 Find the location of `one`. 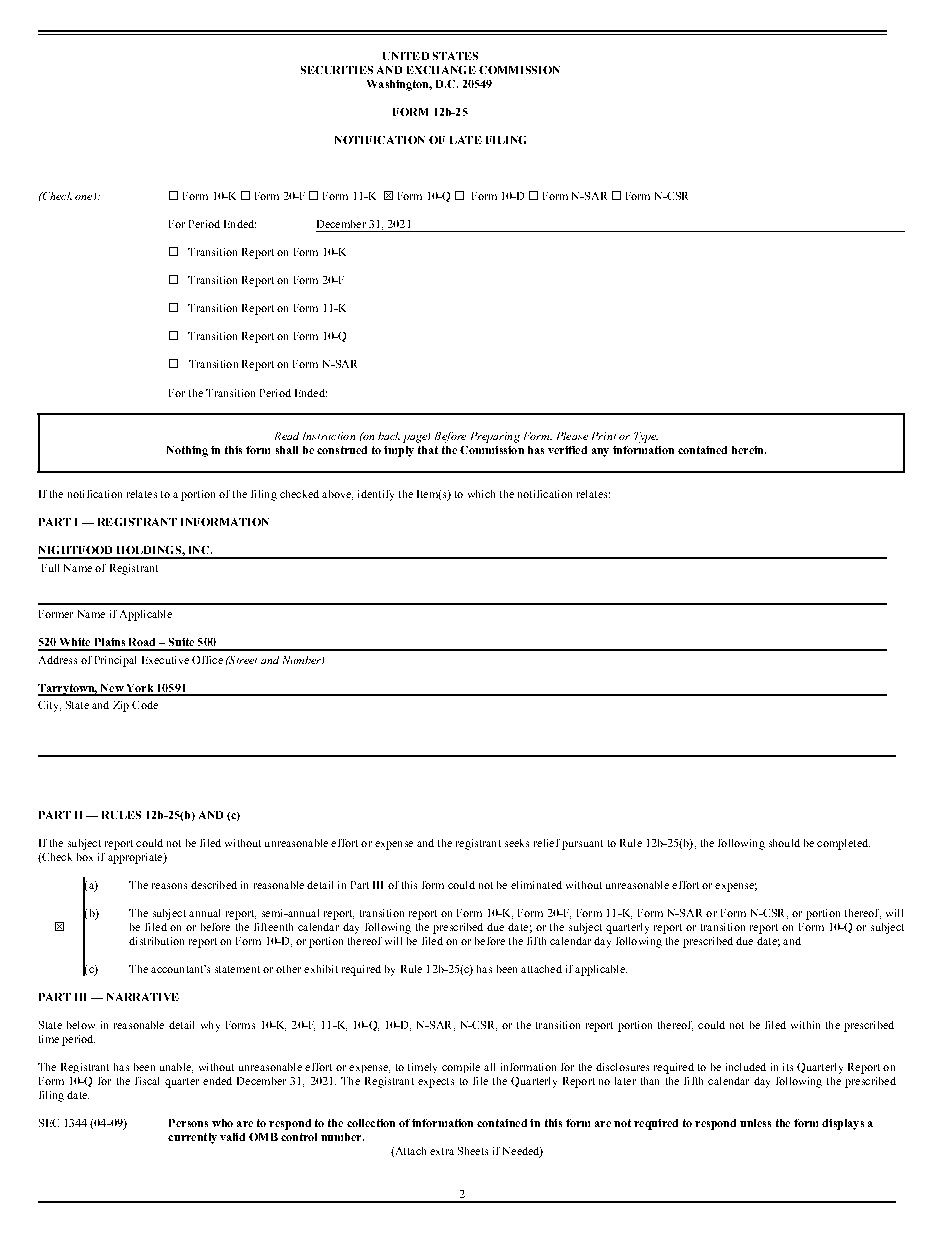

one is located at coordinates (85, 197).
